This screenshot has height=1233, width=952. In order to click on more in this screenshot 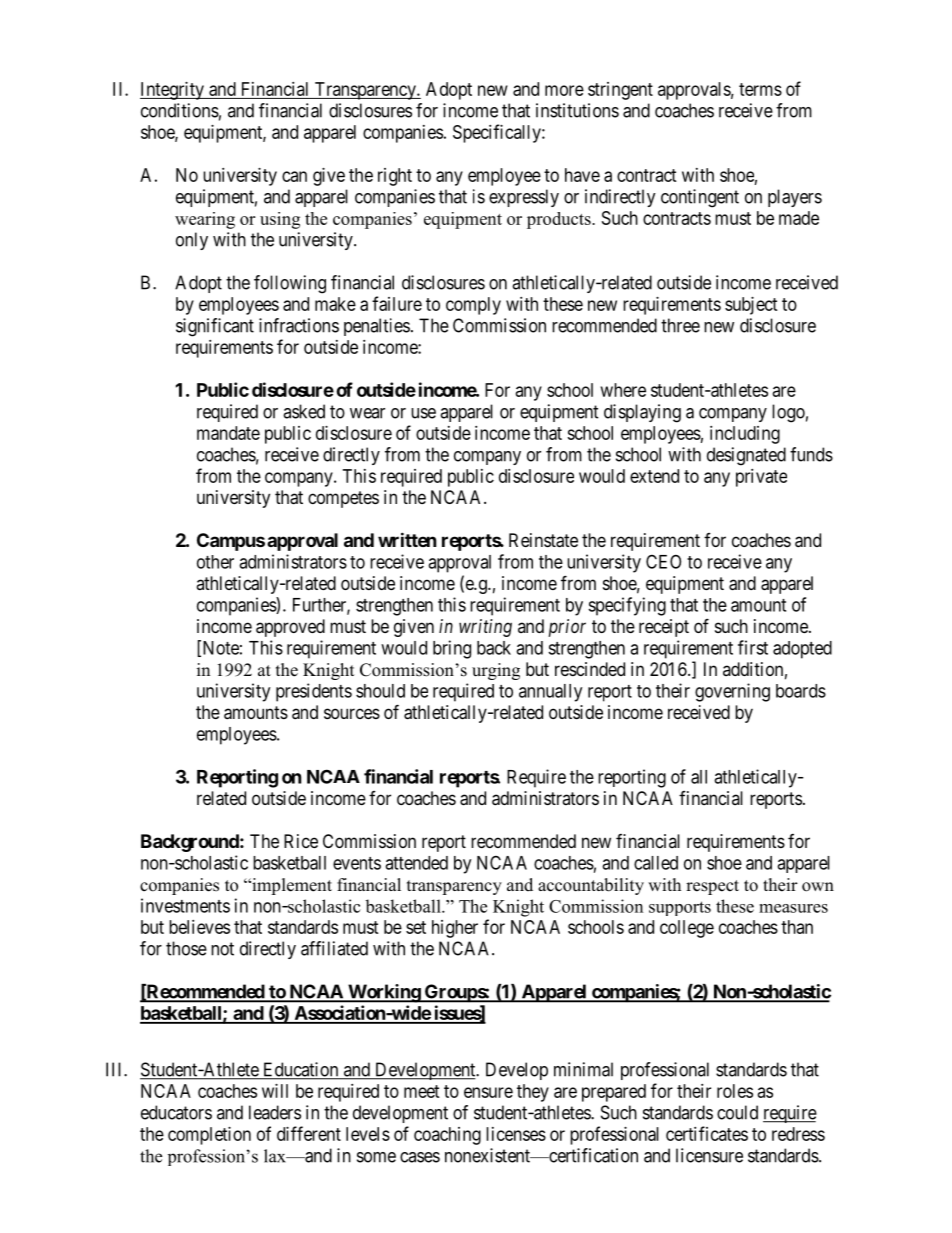, I will do `click(564, 90)`.
